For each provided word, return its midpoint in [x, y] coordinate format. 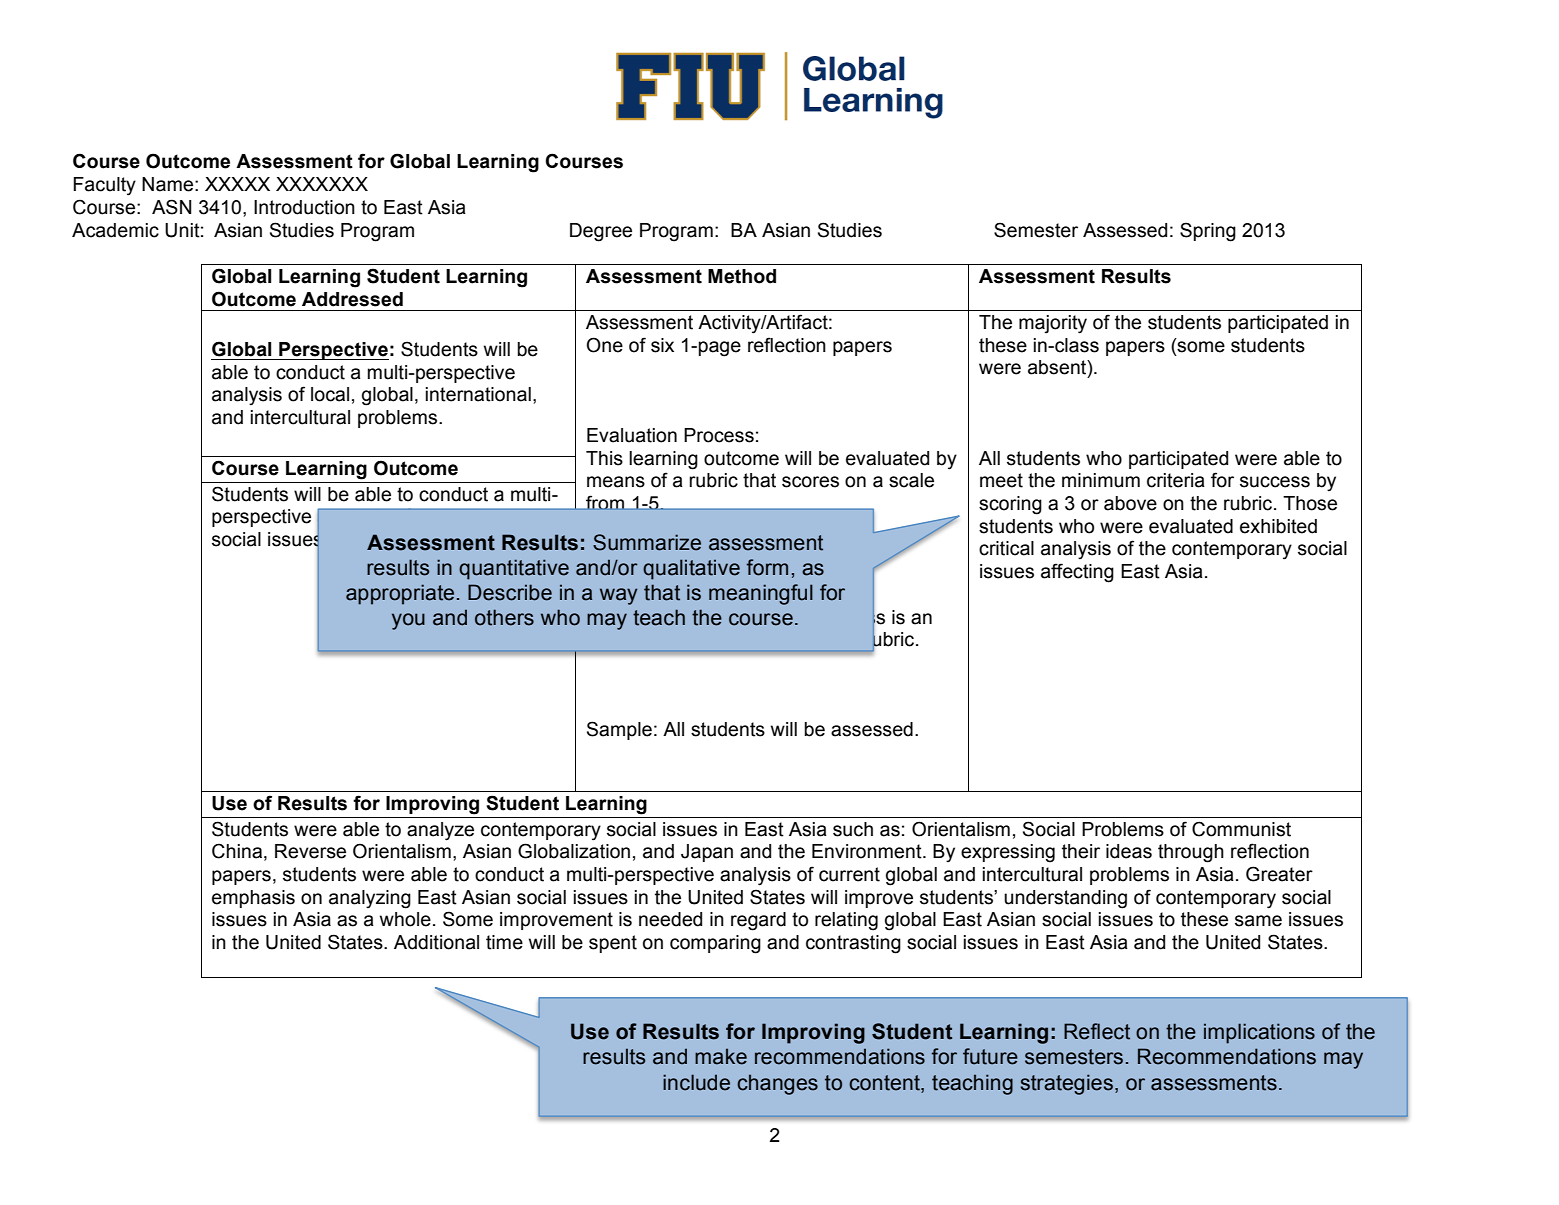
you [408, 621]
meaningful [761, 594]
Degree [601, 232]
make [721, 1056]
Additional [436, 942]
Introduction [304, 207]
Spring [1208, 232]
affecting [1077, 573]
